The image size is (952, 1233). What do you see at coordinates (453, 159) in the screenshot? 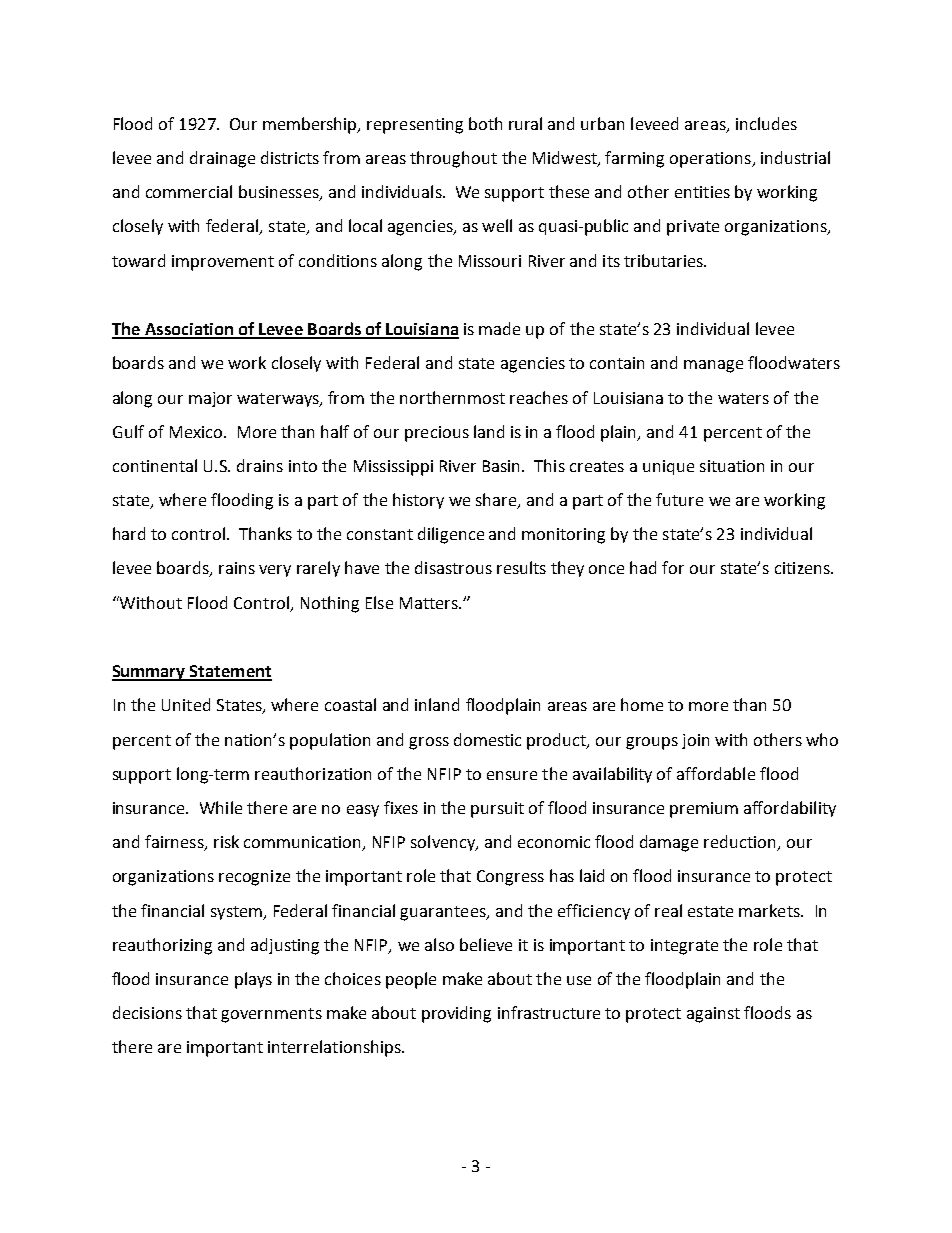
I see `throughout` at bounding box center [453, 159].
